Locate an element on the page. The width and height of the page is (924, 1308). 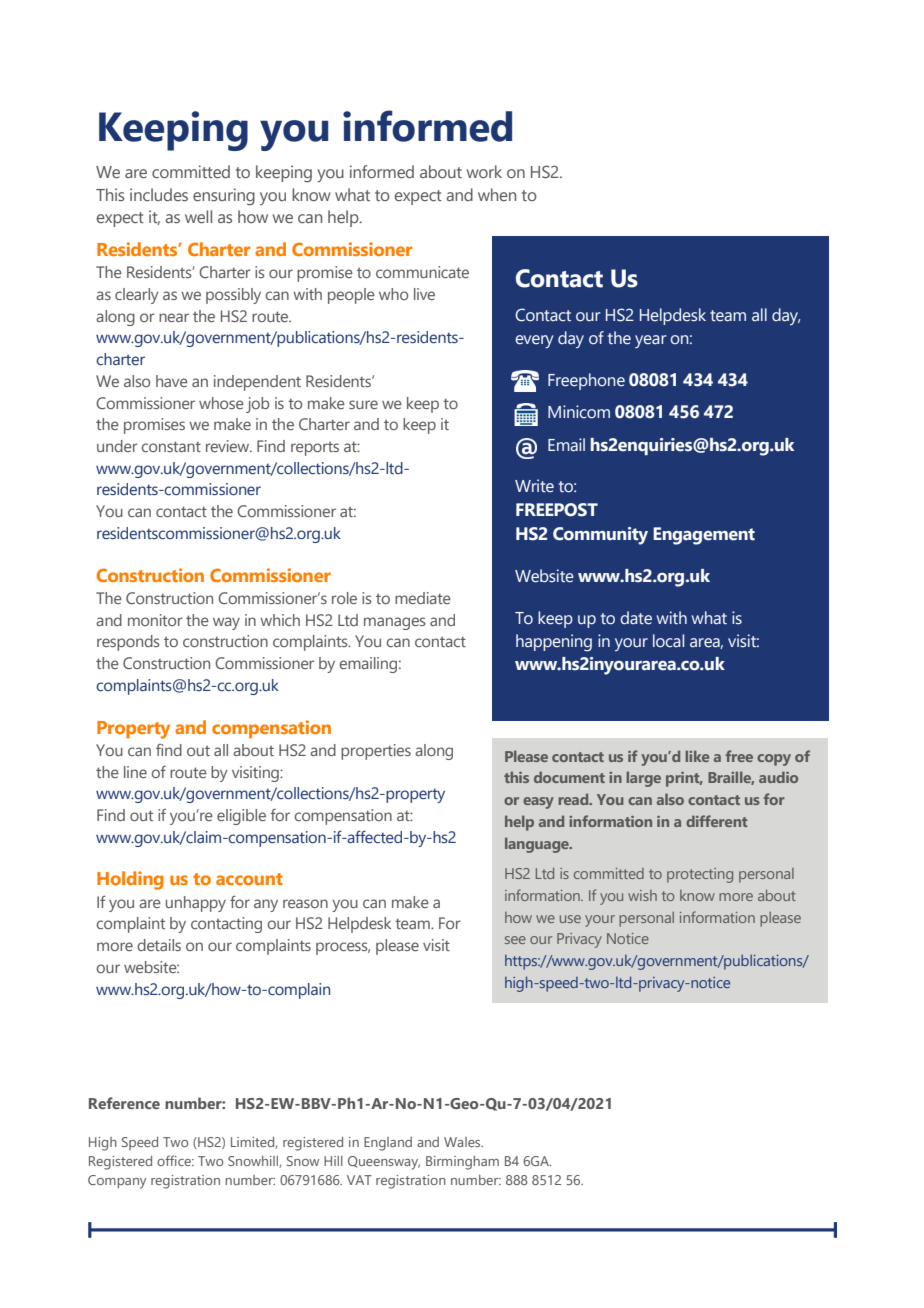
constant is located at coordinates (171, 446).
